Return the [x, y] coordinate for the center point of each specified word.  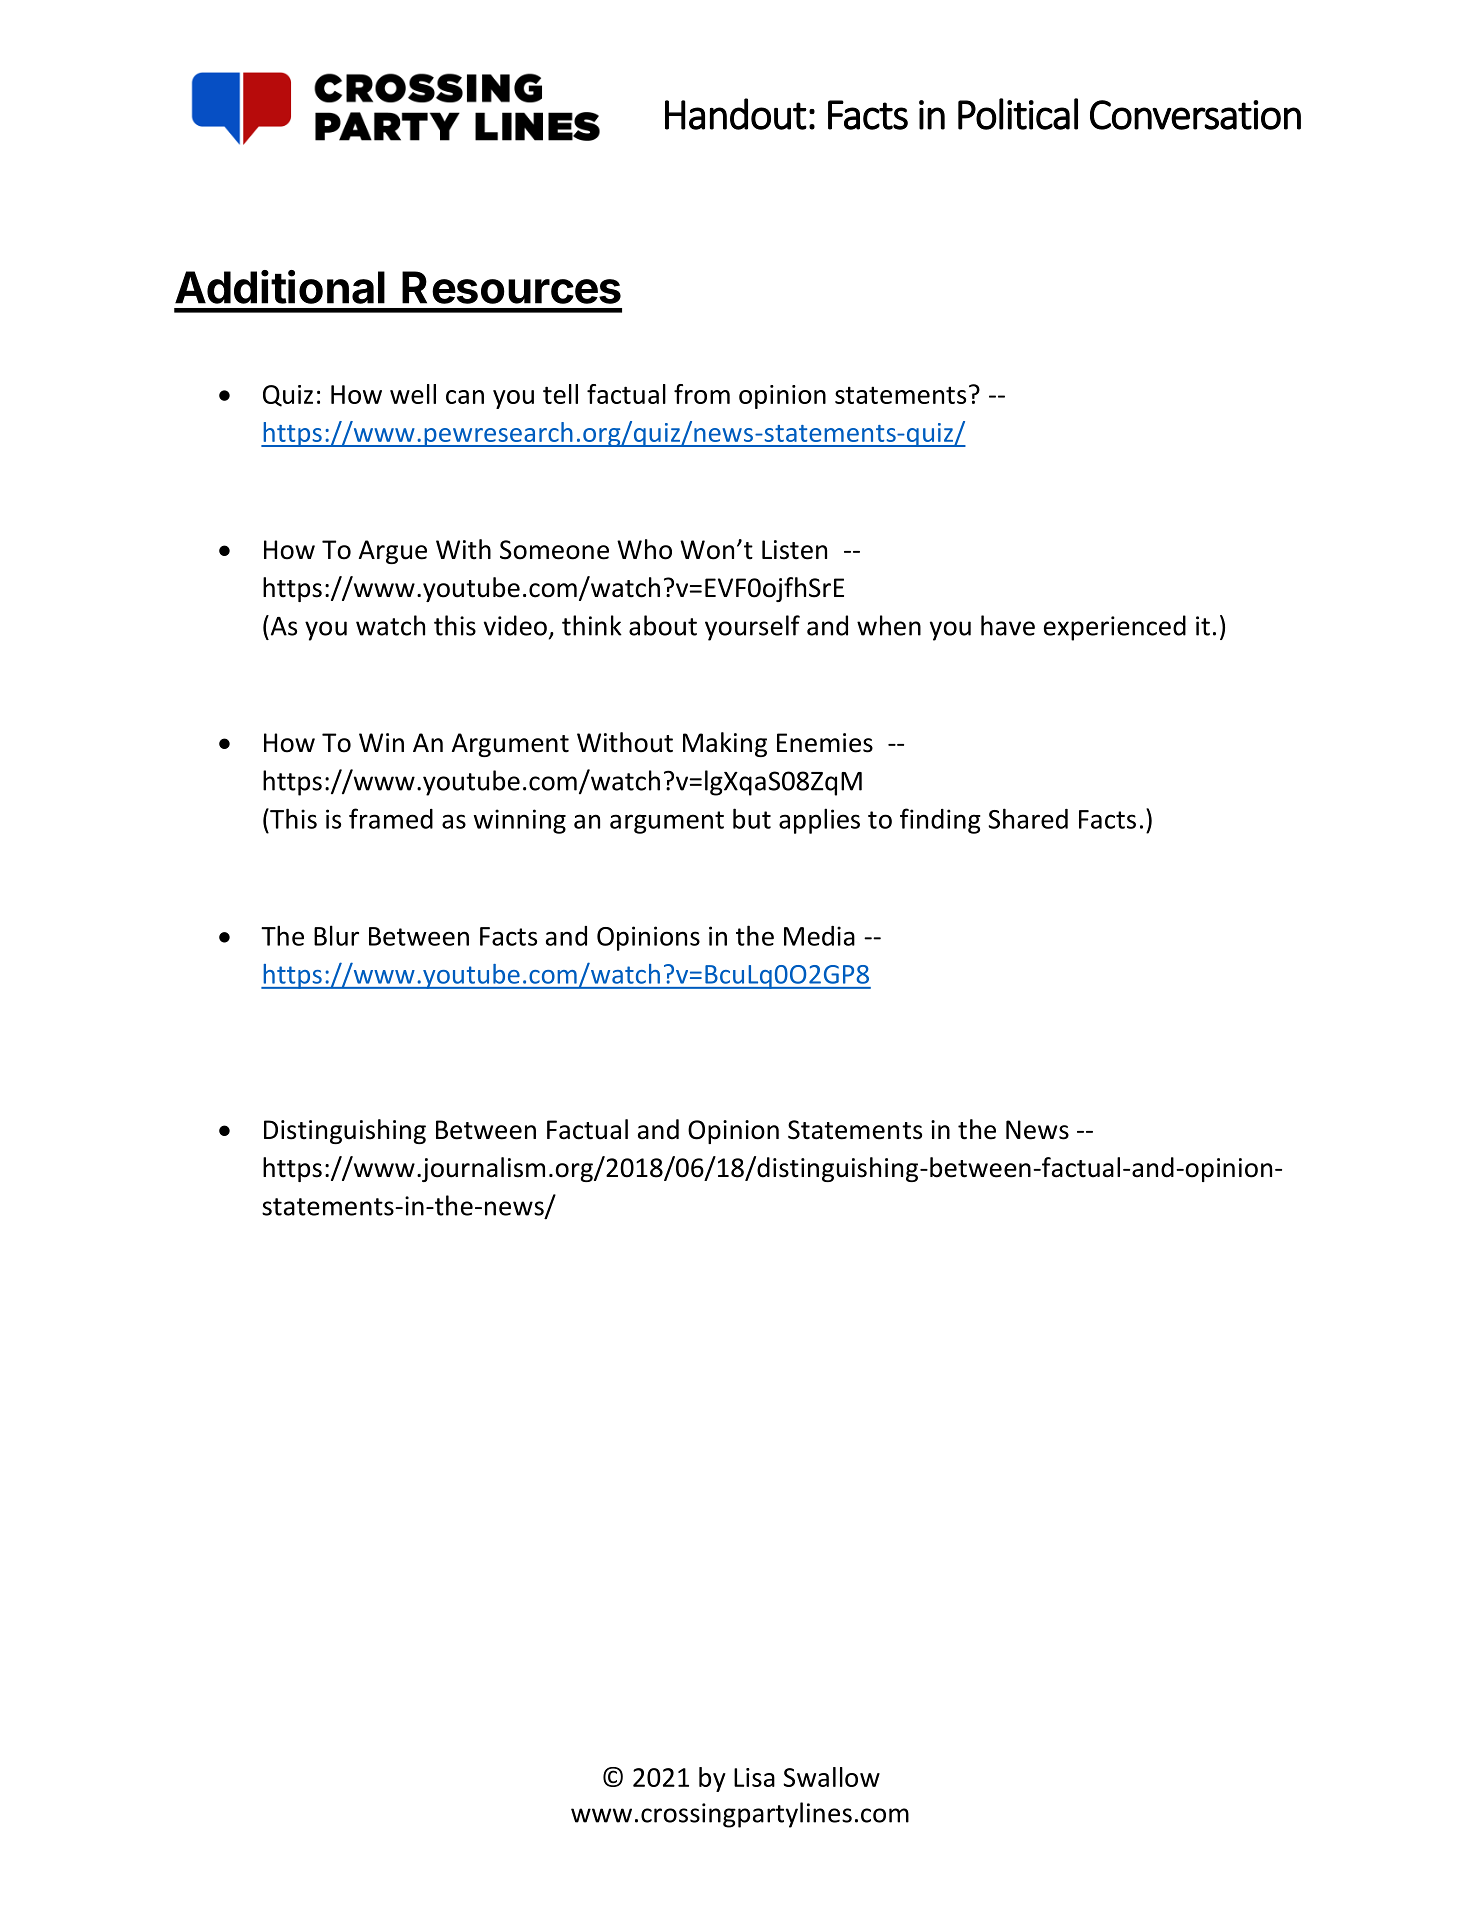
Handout [736, 114]
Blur [336, 935]
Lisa [754, 1777]
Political [1018, 114]
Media [819, 936]
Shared [1028, 818]
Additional [280, 287]
